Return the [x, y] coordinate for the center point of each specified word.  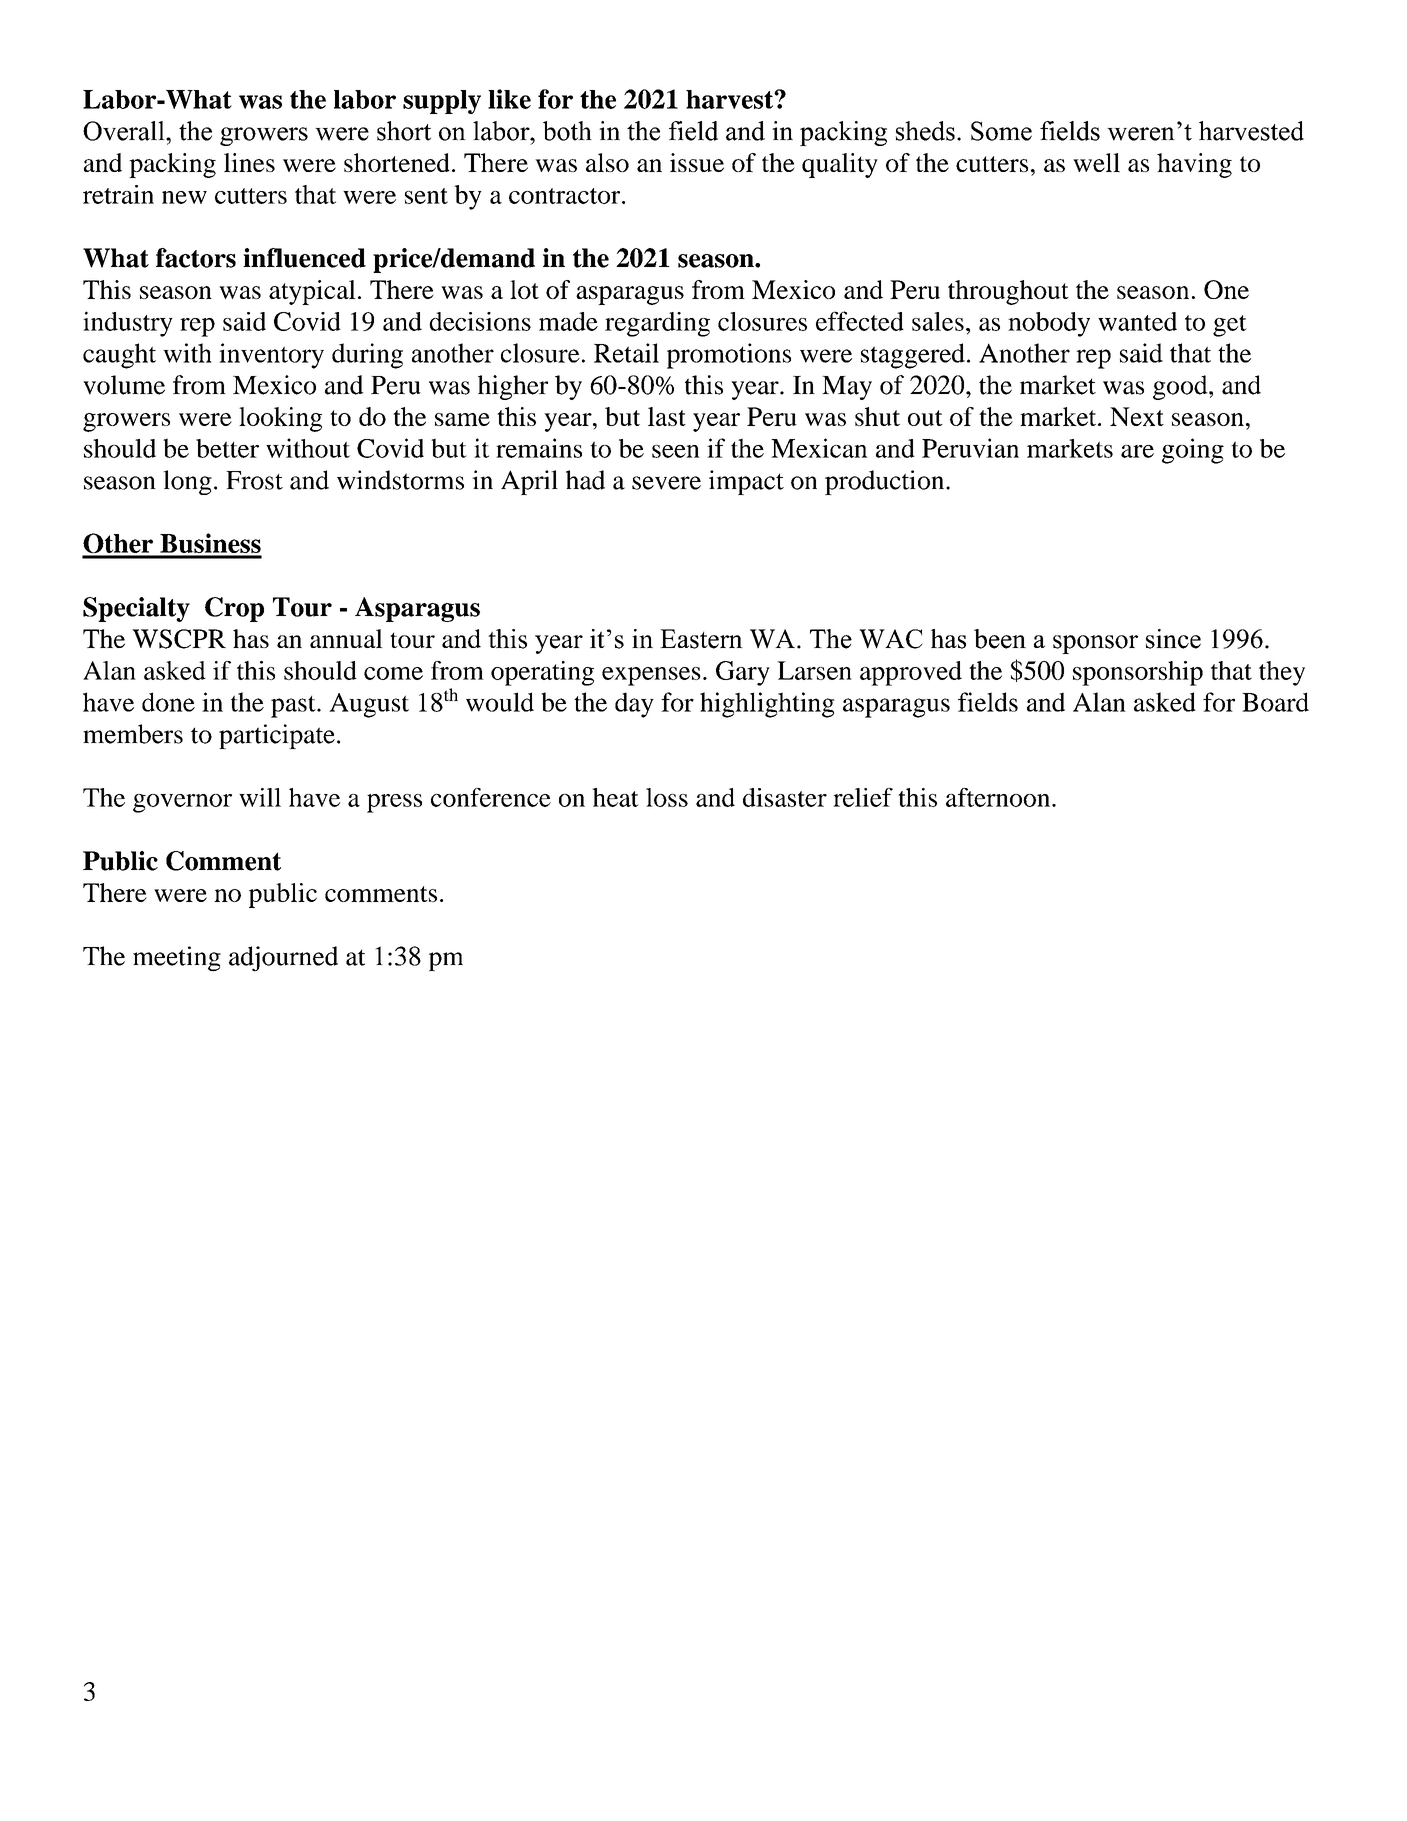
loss [667, 797]
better [227, 448]
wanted [1137, 321]
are [1137, 451]
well [1096, 162]
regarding [657, 324]
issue [697, 162]
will [260, 797]
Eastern [701, 639]
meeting [177, 959]
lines [249, 162]
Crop [234, 609]
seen [676, 451]
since [1173, 639]
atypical [312, 292]
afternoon [999, 797]
